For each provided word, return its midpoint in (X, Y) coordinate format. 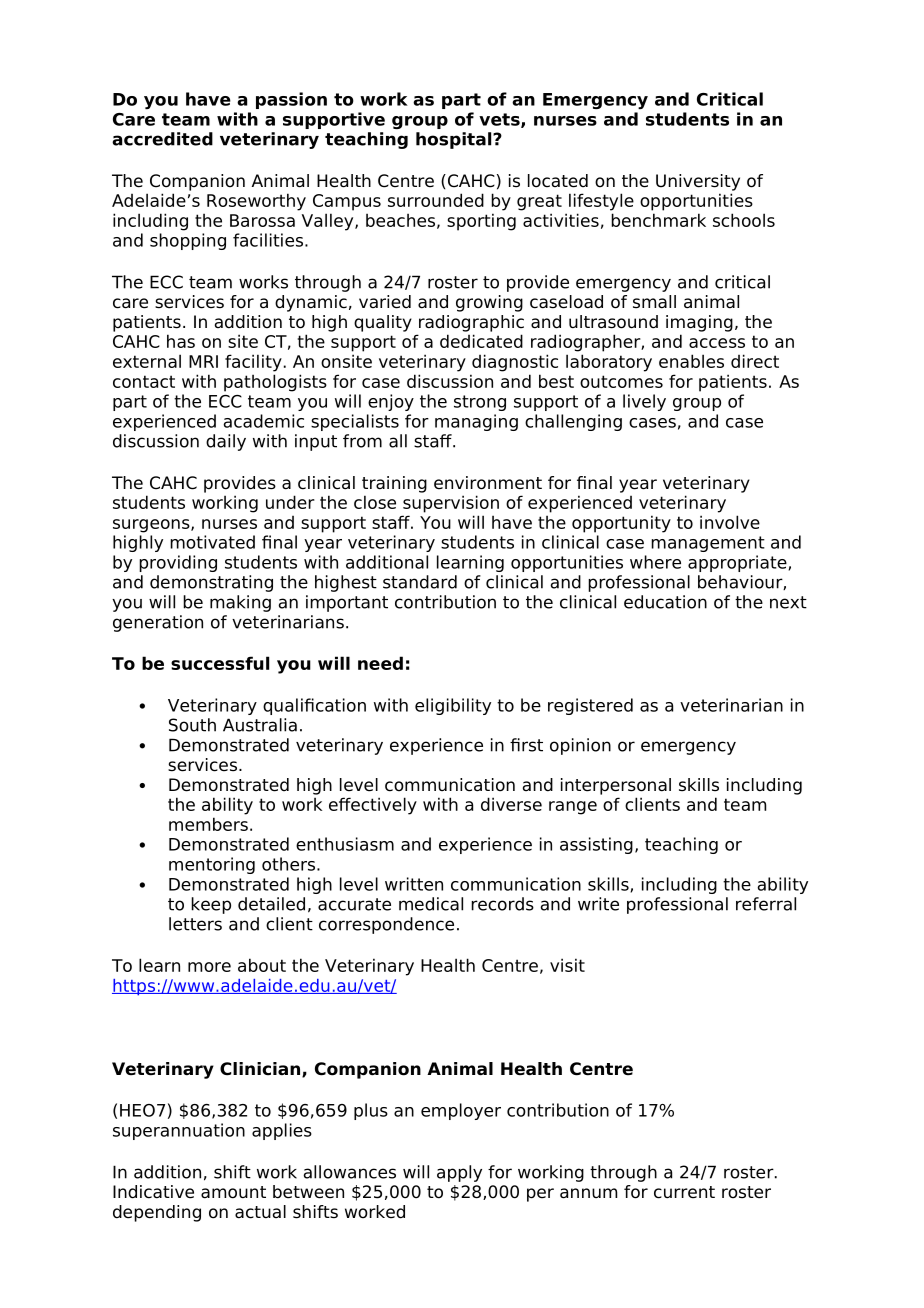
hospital (455, 140)
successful (220, 663)
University (698, 182)
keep (211, 905)
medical (431, 904)
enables (691, 361)
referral (766, 904)
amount (233, 1192)
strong (480, 403)
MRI (203, 361)
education (665, 602)
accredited (162, 139)
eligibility (453, 706)
